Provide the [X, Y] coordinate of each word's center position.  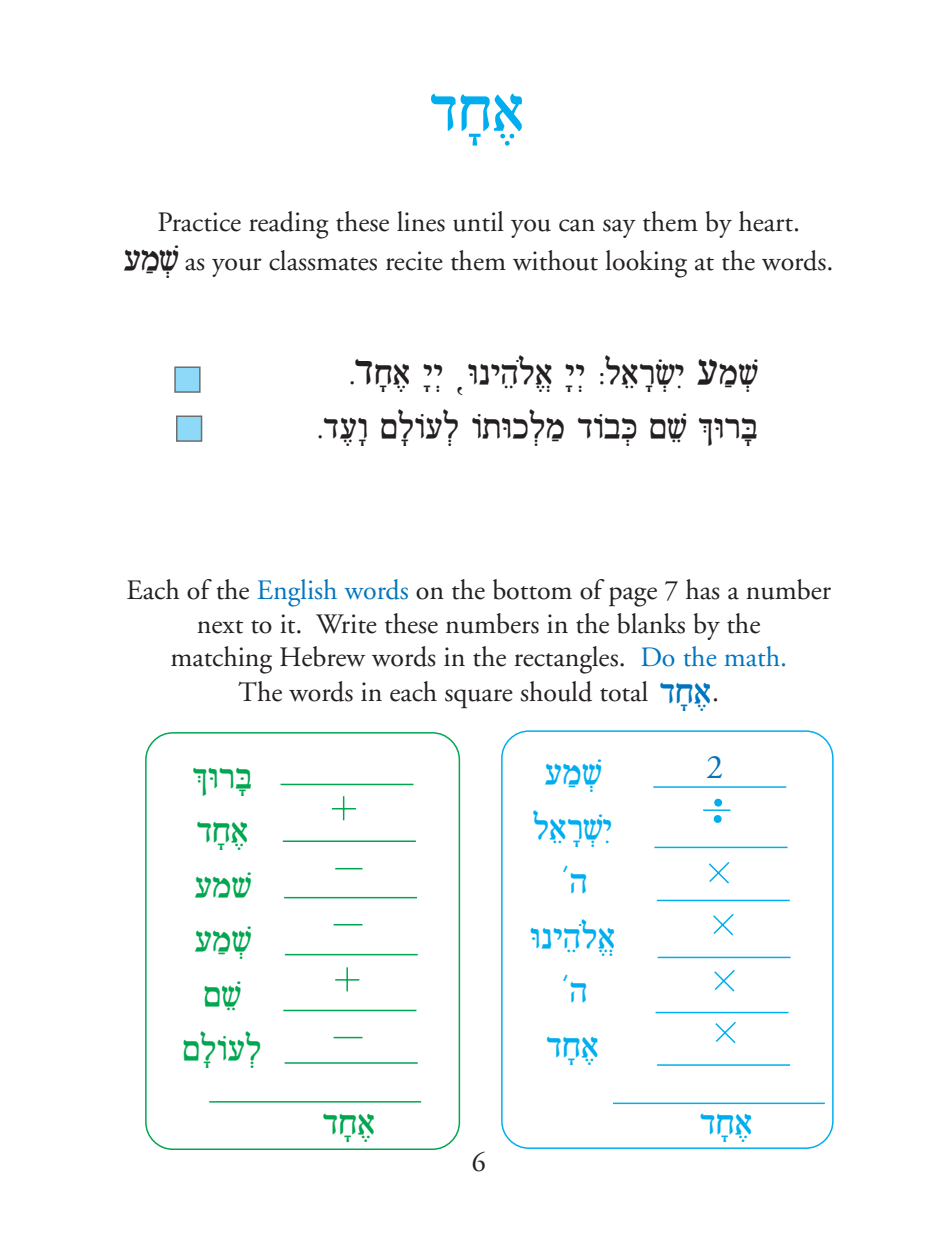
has [703, 589]
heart [767, 221]
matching [221, 660]
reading [289, 225]
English [297, 593]
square [479, 698]
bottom [532, 589]
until [478, 221]
